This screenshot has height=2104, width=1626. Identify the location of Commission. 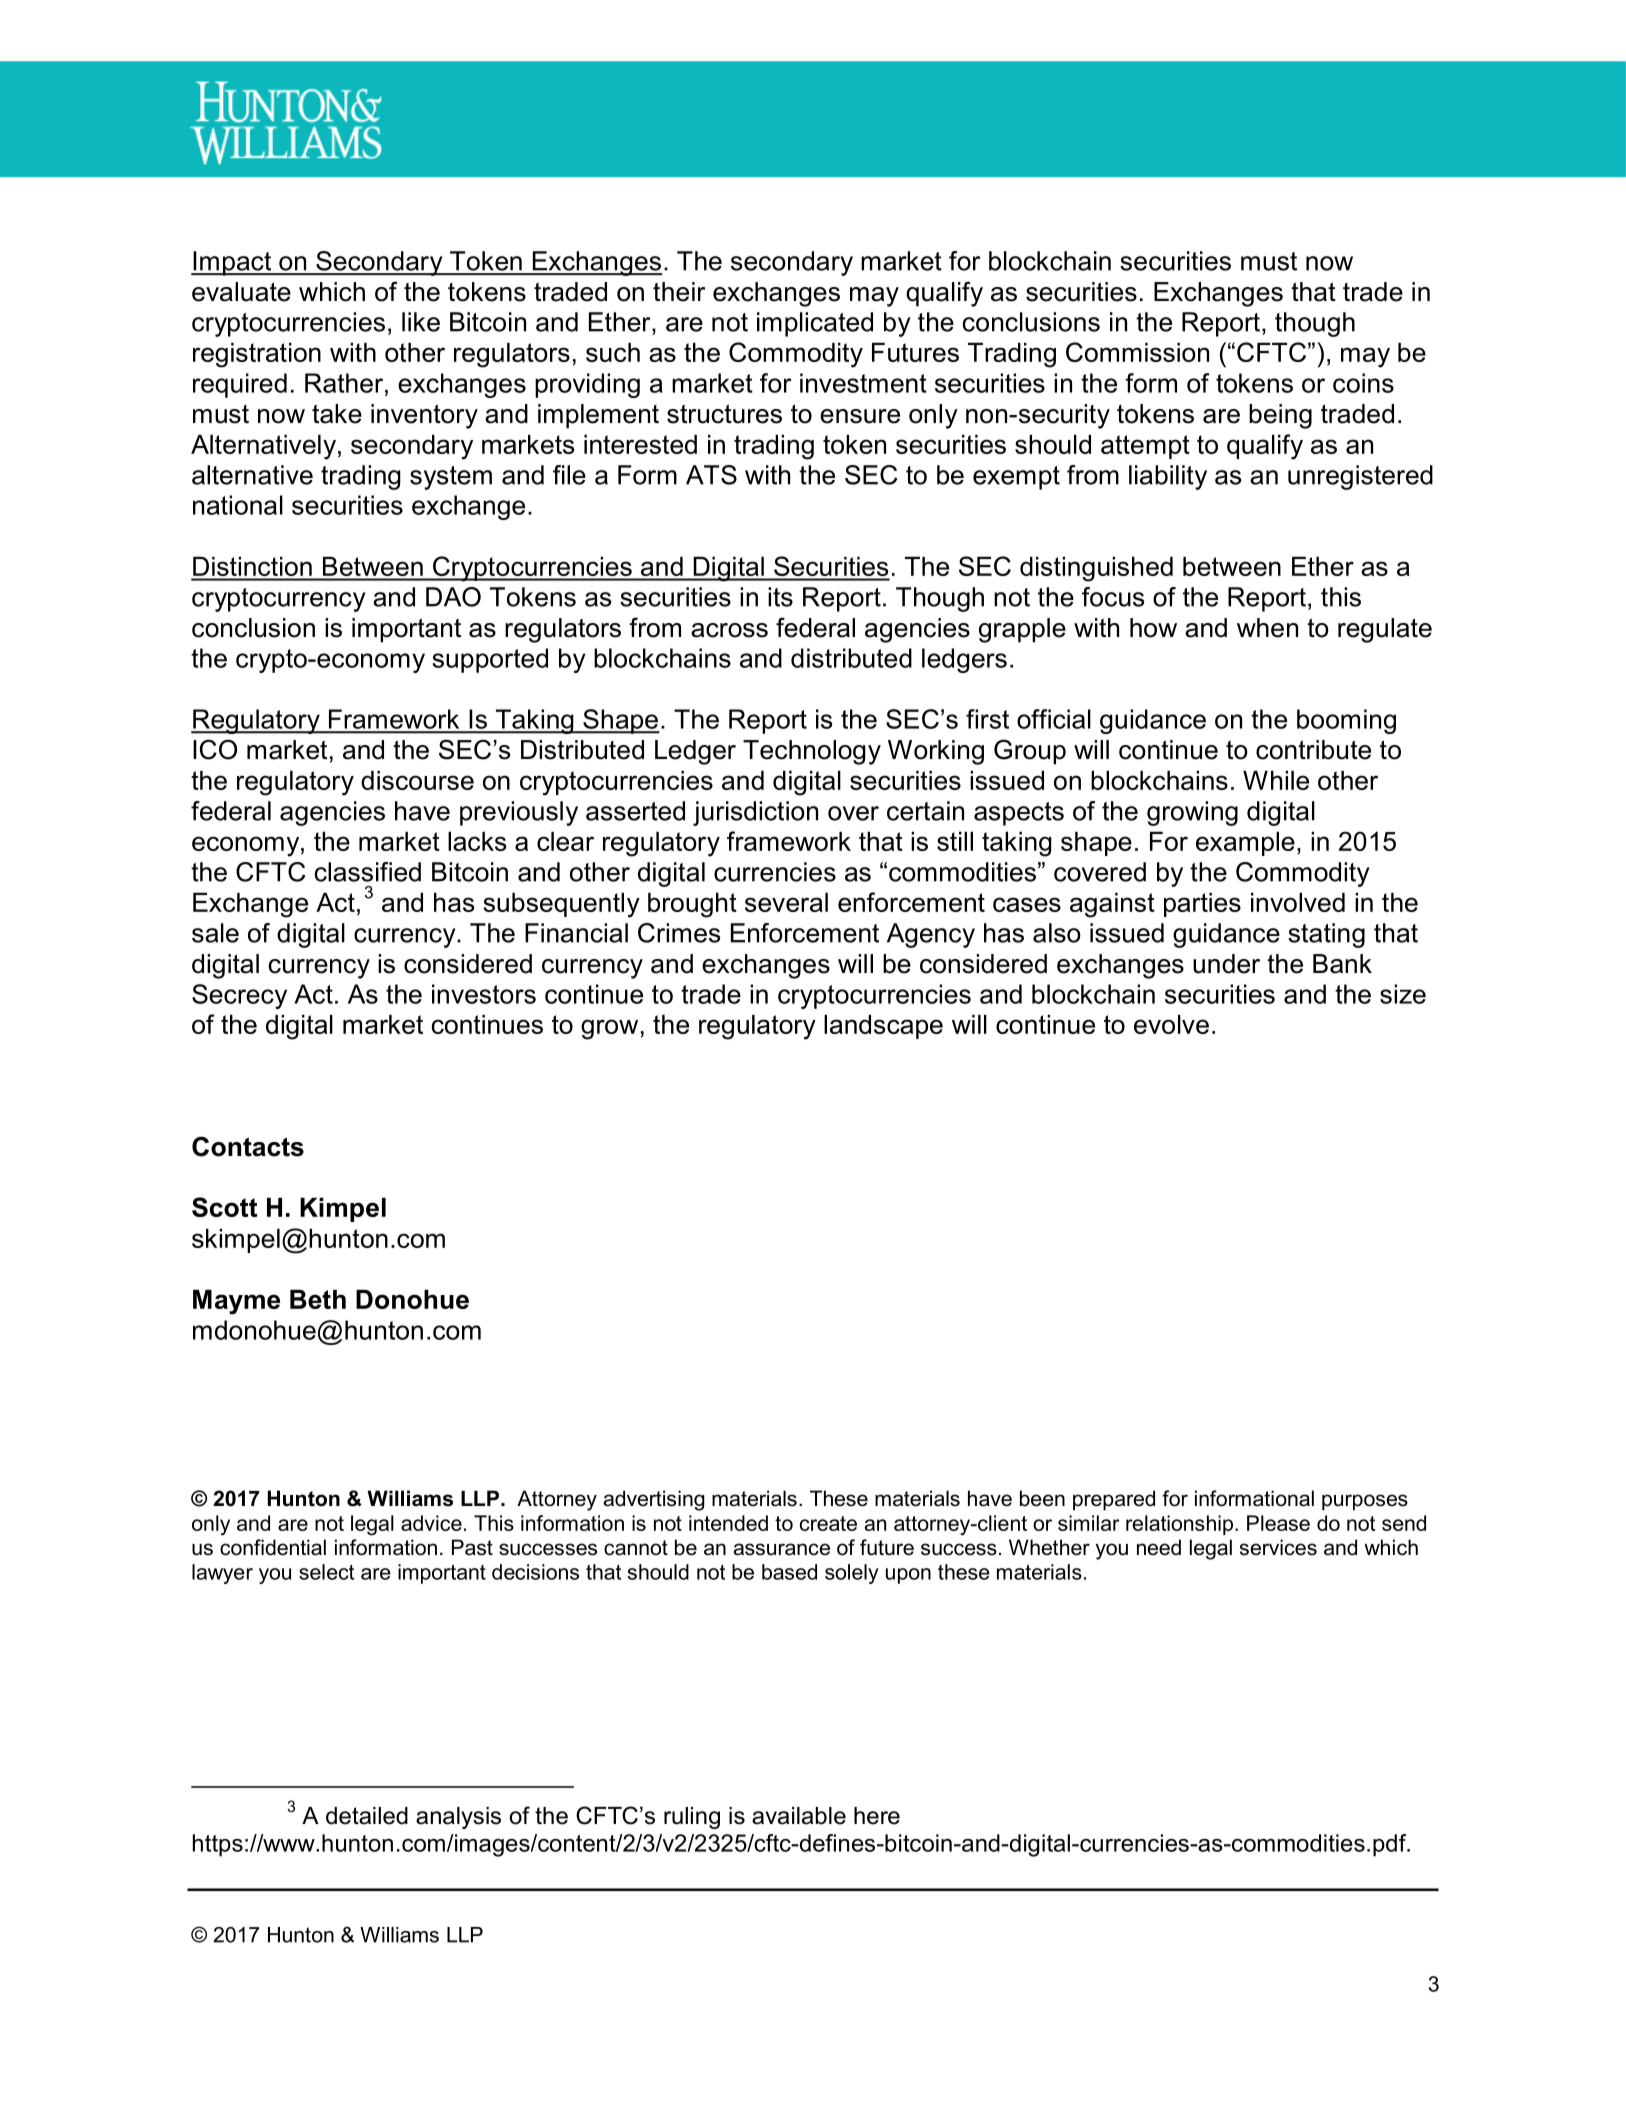
(1137, 352).
